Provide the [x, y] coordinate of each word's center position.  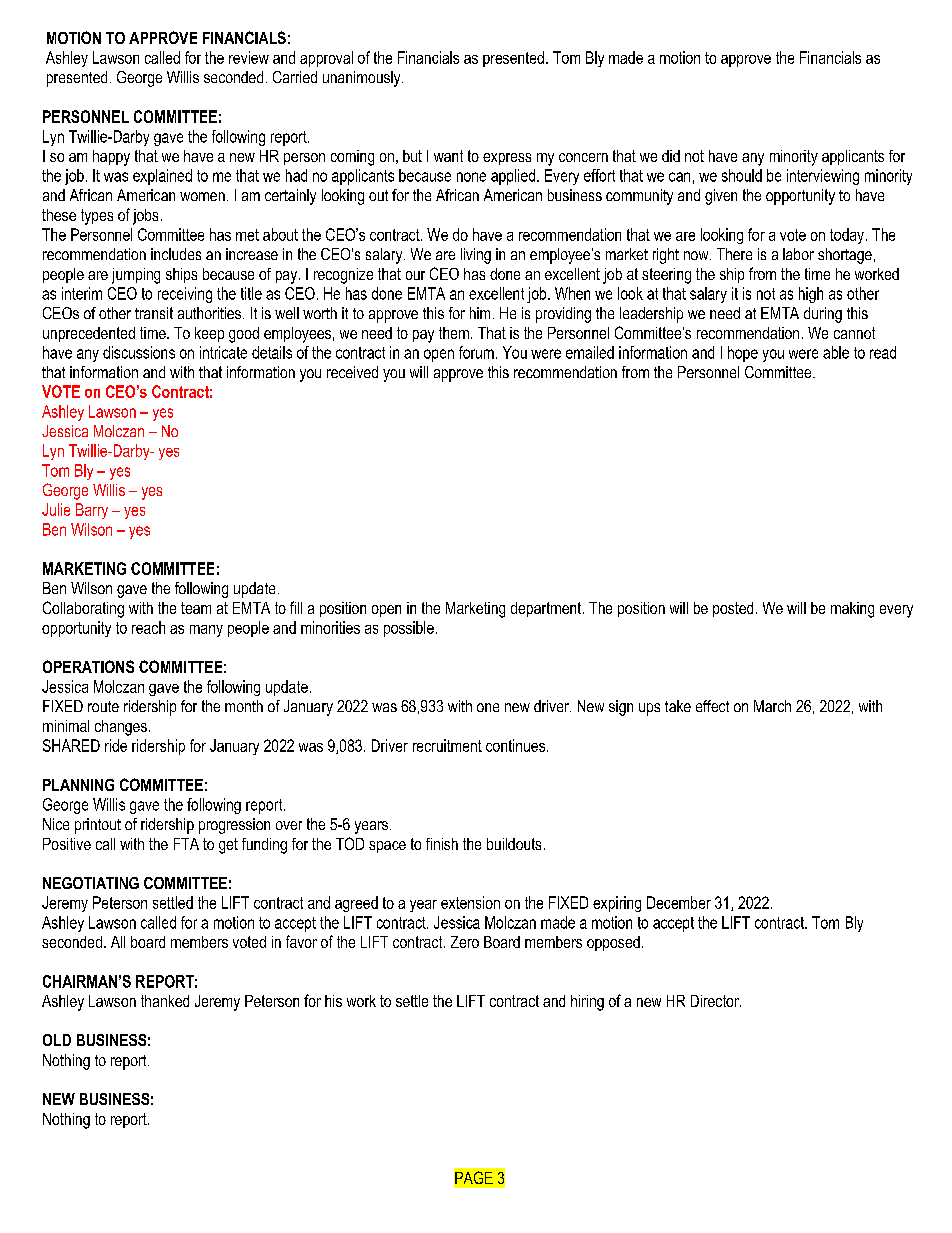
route [103, 706]
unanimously [363, 79]
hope [743, 354]
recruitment [447, 745]
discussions [139, 352]
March [772, 706]
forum [476, 352]
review [249, 57]
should [742, 175]
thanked [165, 1001]
